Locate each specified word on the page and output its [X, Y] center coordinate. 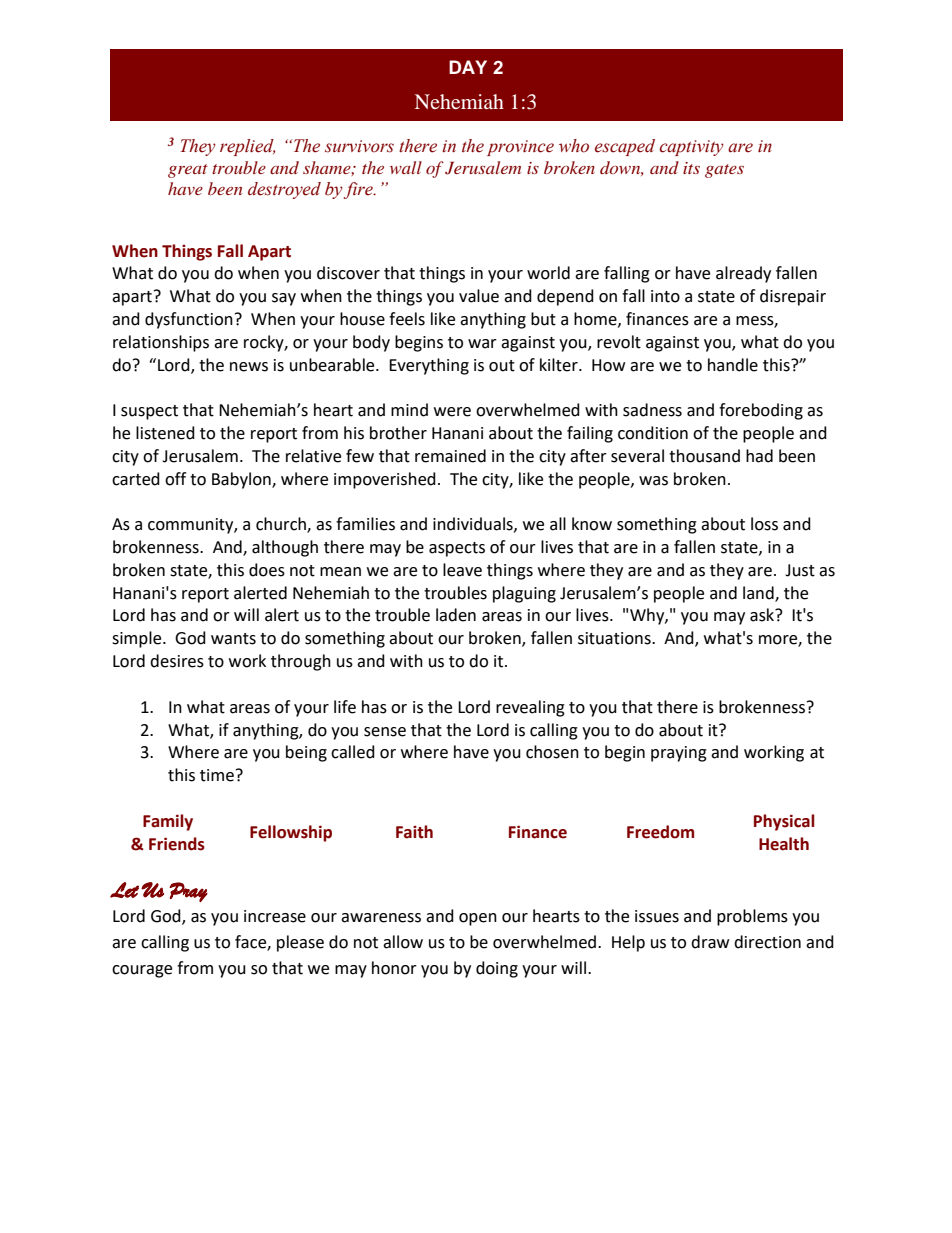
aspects [457, 549]
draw [710, 942]
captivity [691, 148]
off [175, 479]
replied [247, 147]
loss [764, 524]
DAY [468, 67]
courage [142, 971]
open [478, 919]
